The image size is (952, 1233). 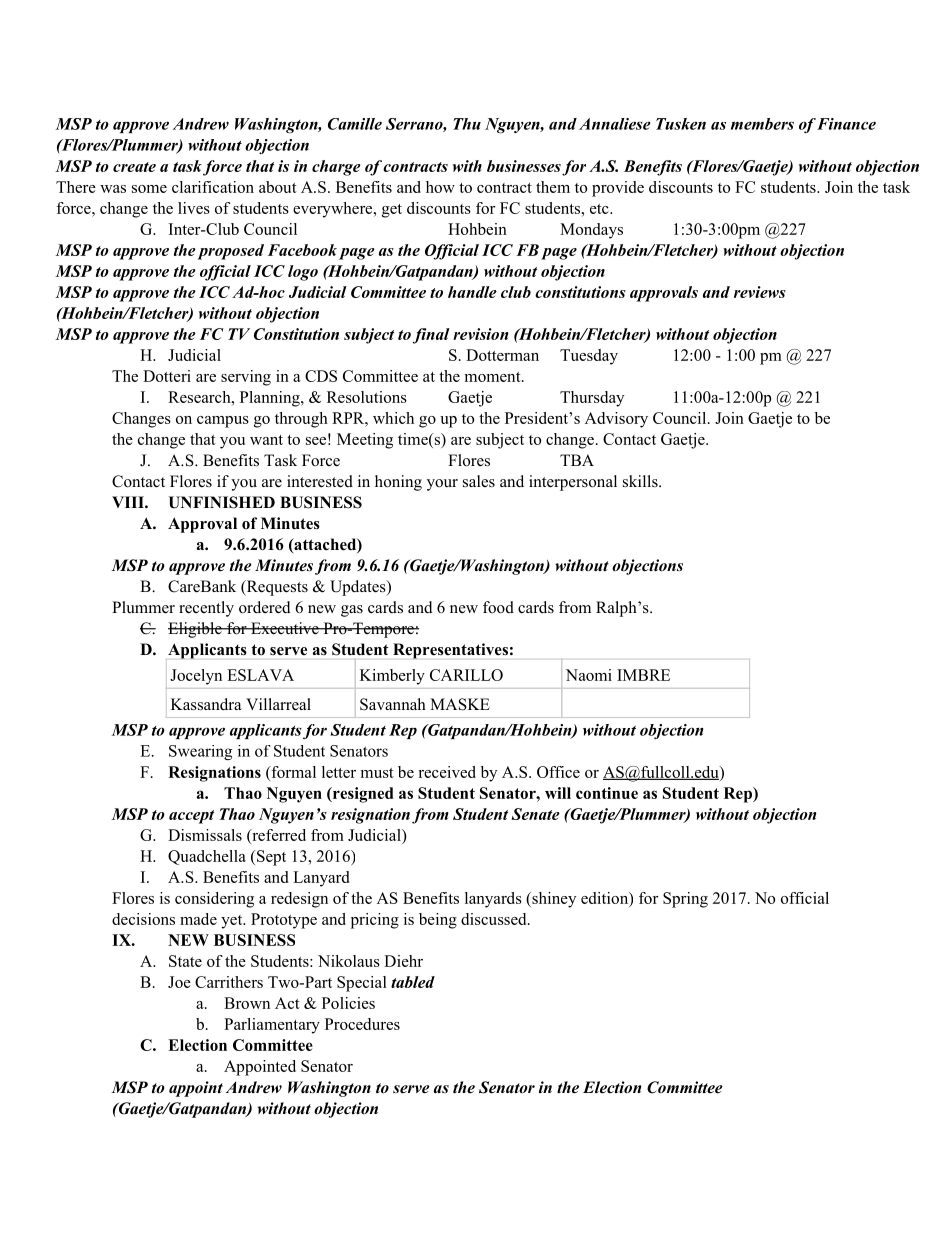 I want to click on tabled, so click(x=413, y=982).
